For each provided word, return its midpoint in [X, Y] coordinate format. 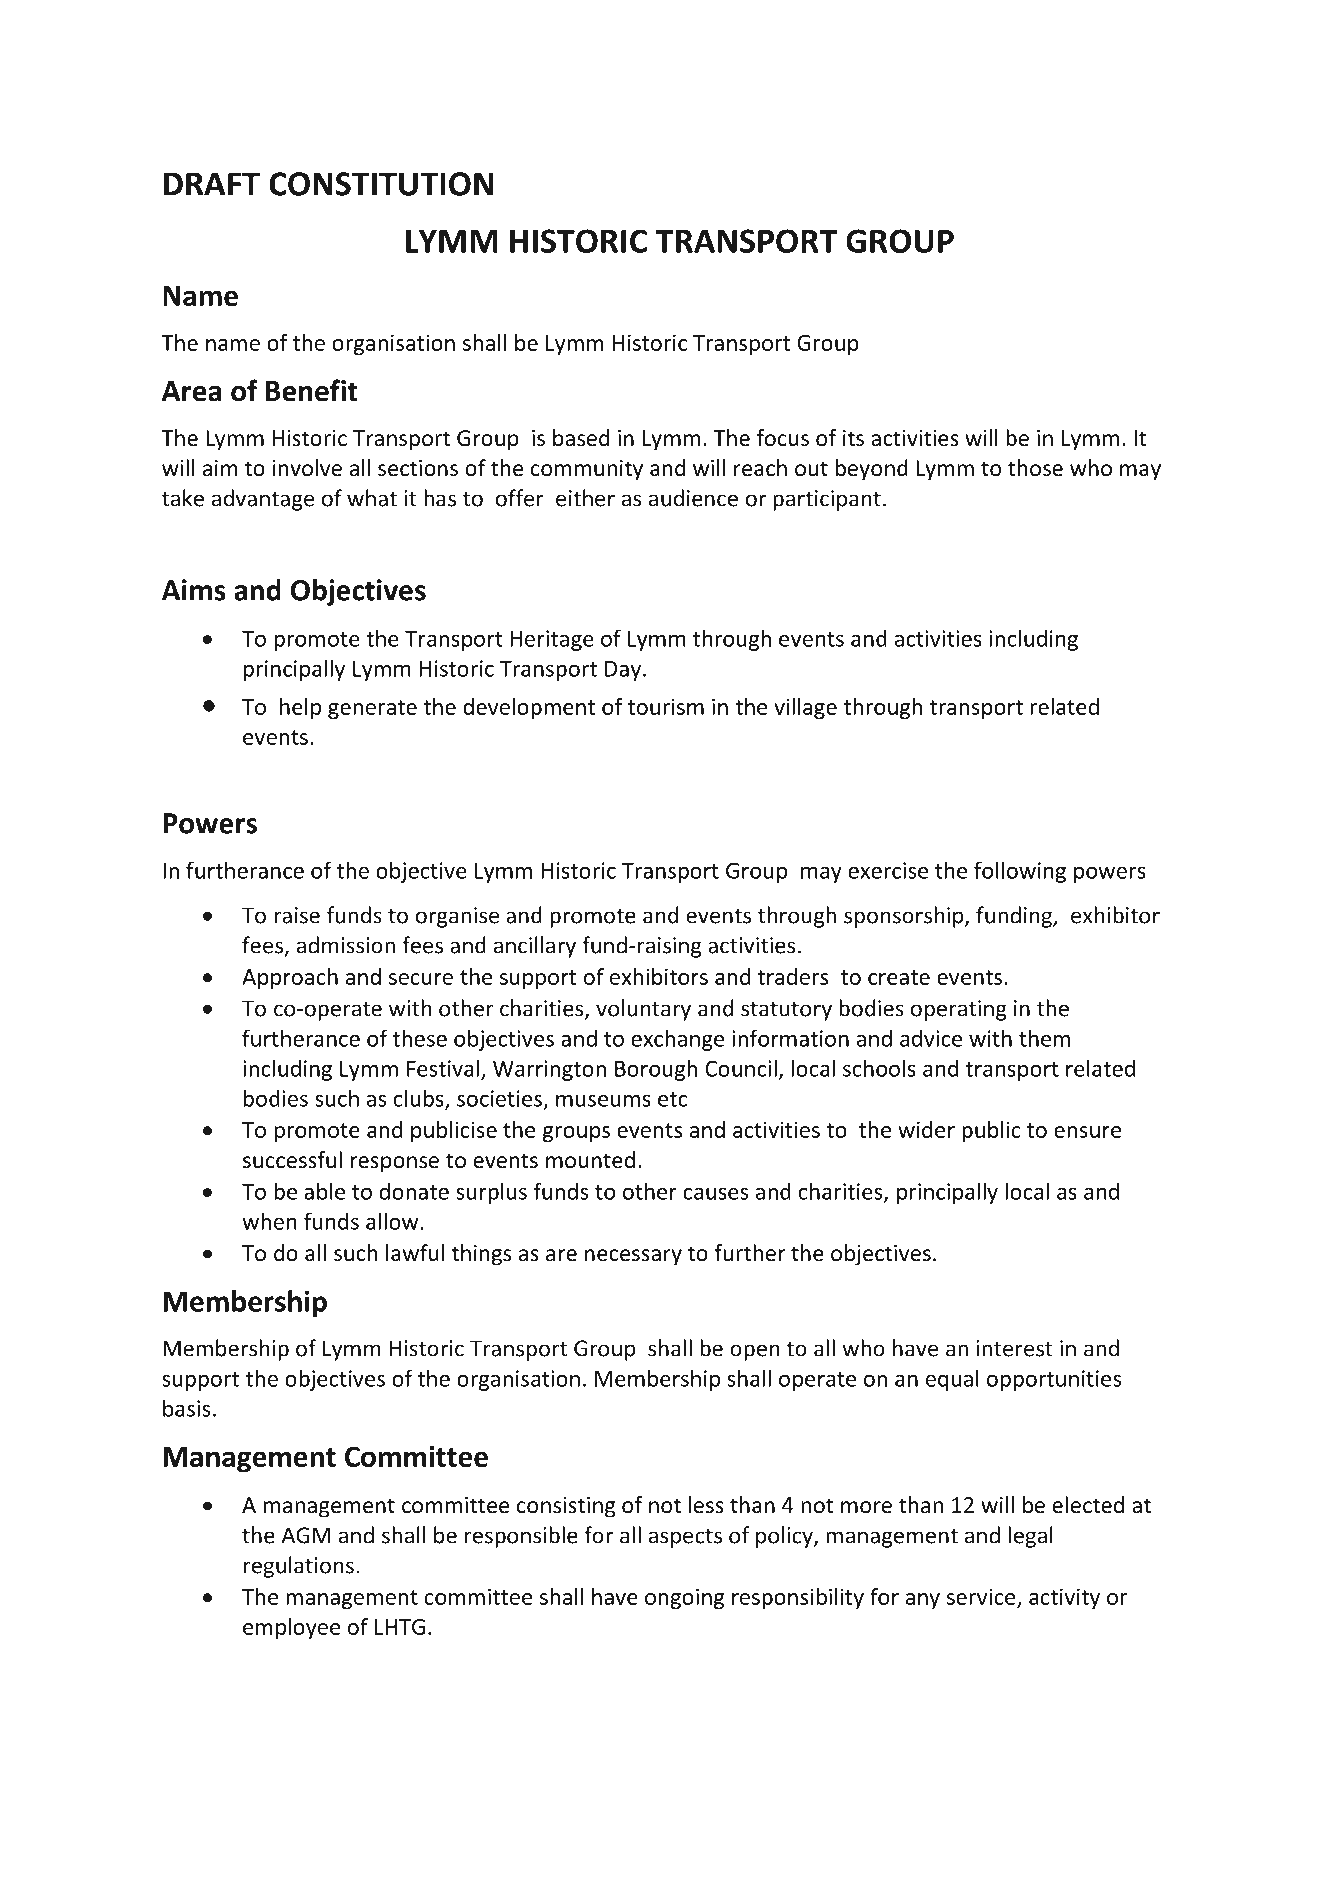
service [982, 1597]
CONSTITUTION [381, 184]
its [853, 438]
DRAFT [212, 184]
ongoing [684, 1598]
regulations [299, 1567]
